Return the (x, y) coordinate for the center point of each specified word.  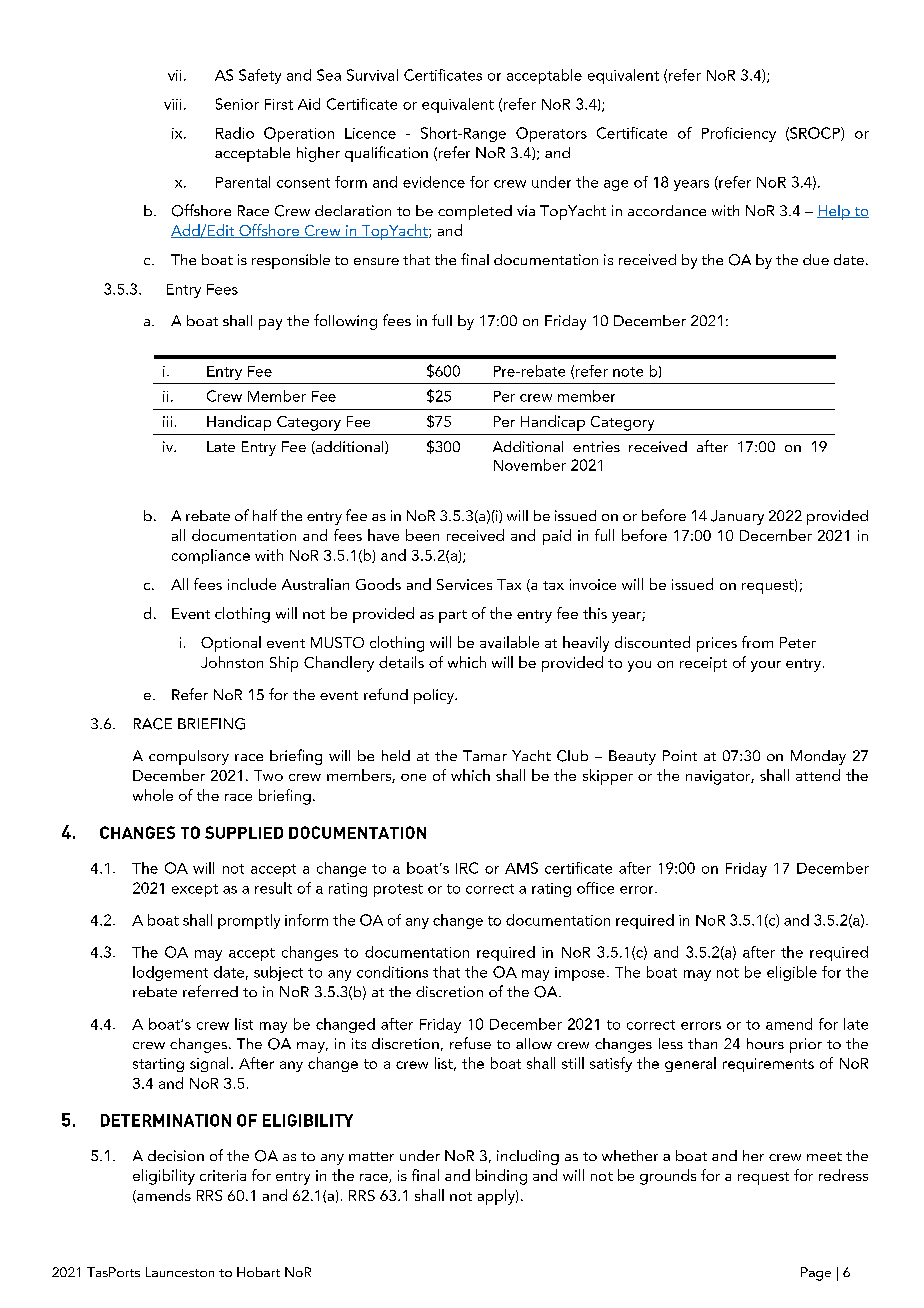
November (530, 465)
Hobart (258, 1272)
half (265, 515)
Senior (237, 104)
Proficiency (739, 134)
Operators (551, 134)
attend (818, 775)
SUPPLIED (244, 832)
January (737, 517)
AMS (521, 868)
